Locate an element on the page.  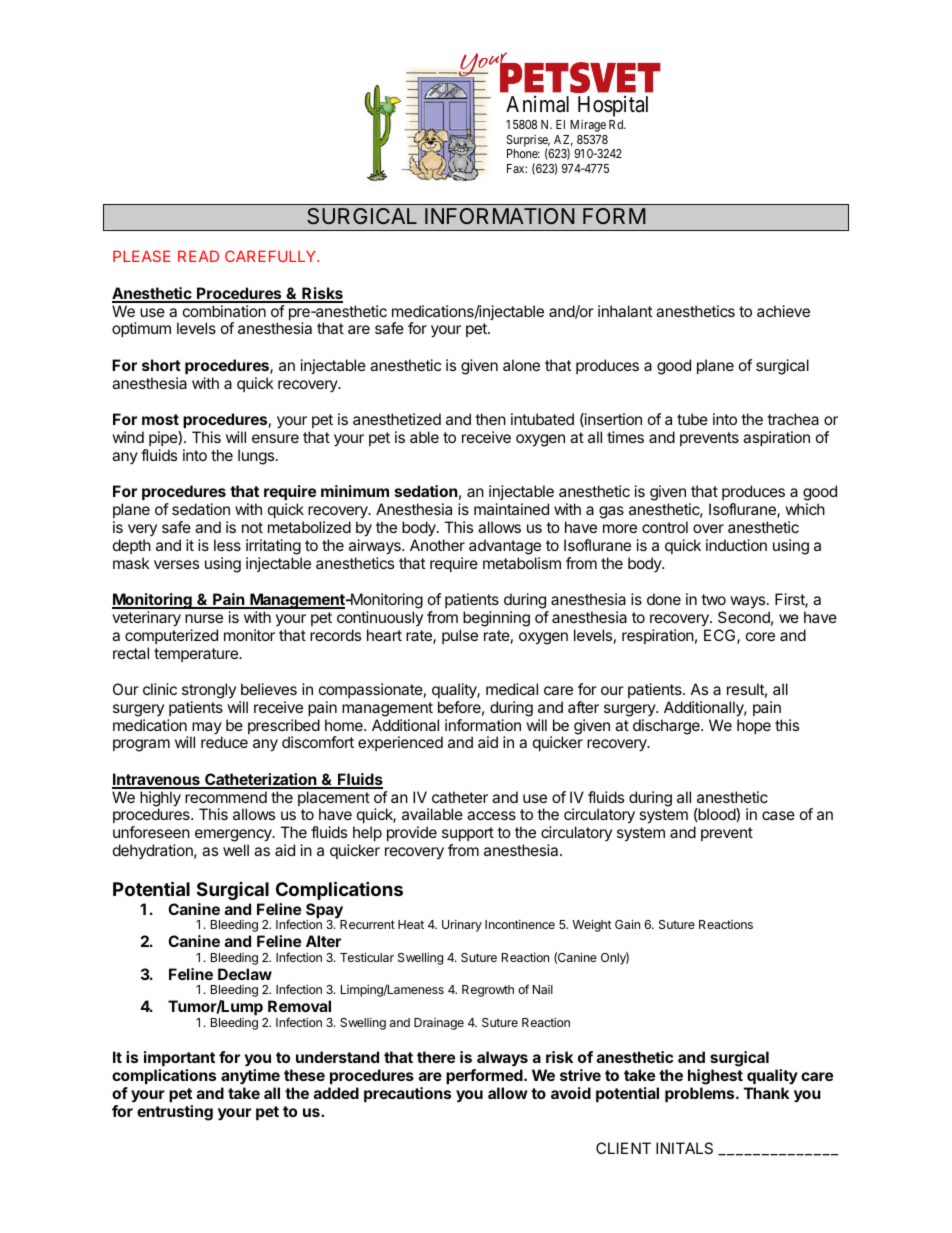
problems is located at coordinates (701, 1094).
